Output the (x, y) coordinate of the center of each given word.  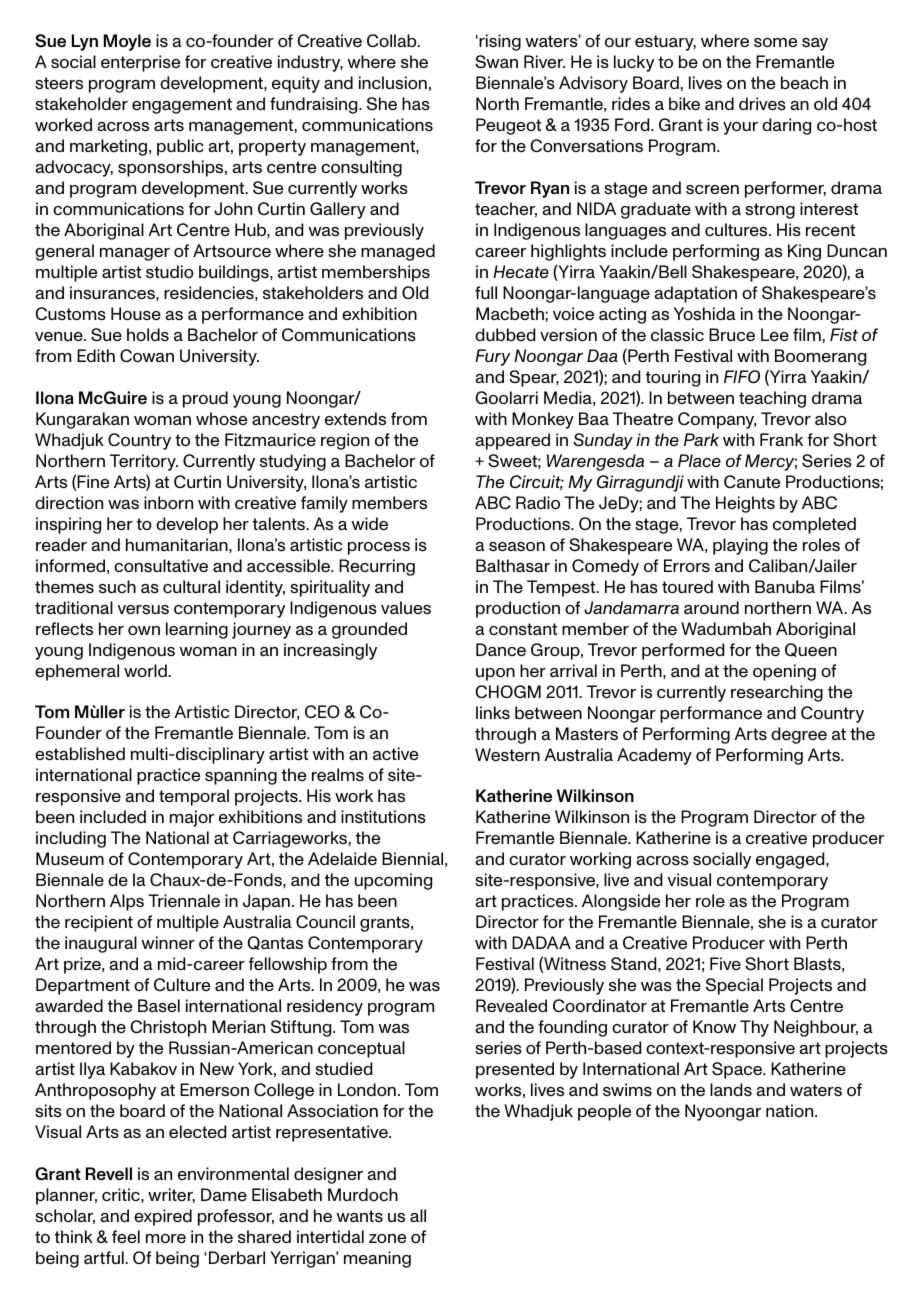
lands (731, 1089)
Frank (781, 439)
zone (387, 1238)
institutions (383, 816)
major (192, 818)
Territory (144, 462)
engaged (791, 860)
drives (762, 103)
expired (163, 1217)
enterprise (140, 63)
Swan (496, 61)
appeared (512, 441)
